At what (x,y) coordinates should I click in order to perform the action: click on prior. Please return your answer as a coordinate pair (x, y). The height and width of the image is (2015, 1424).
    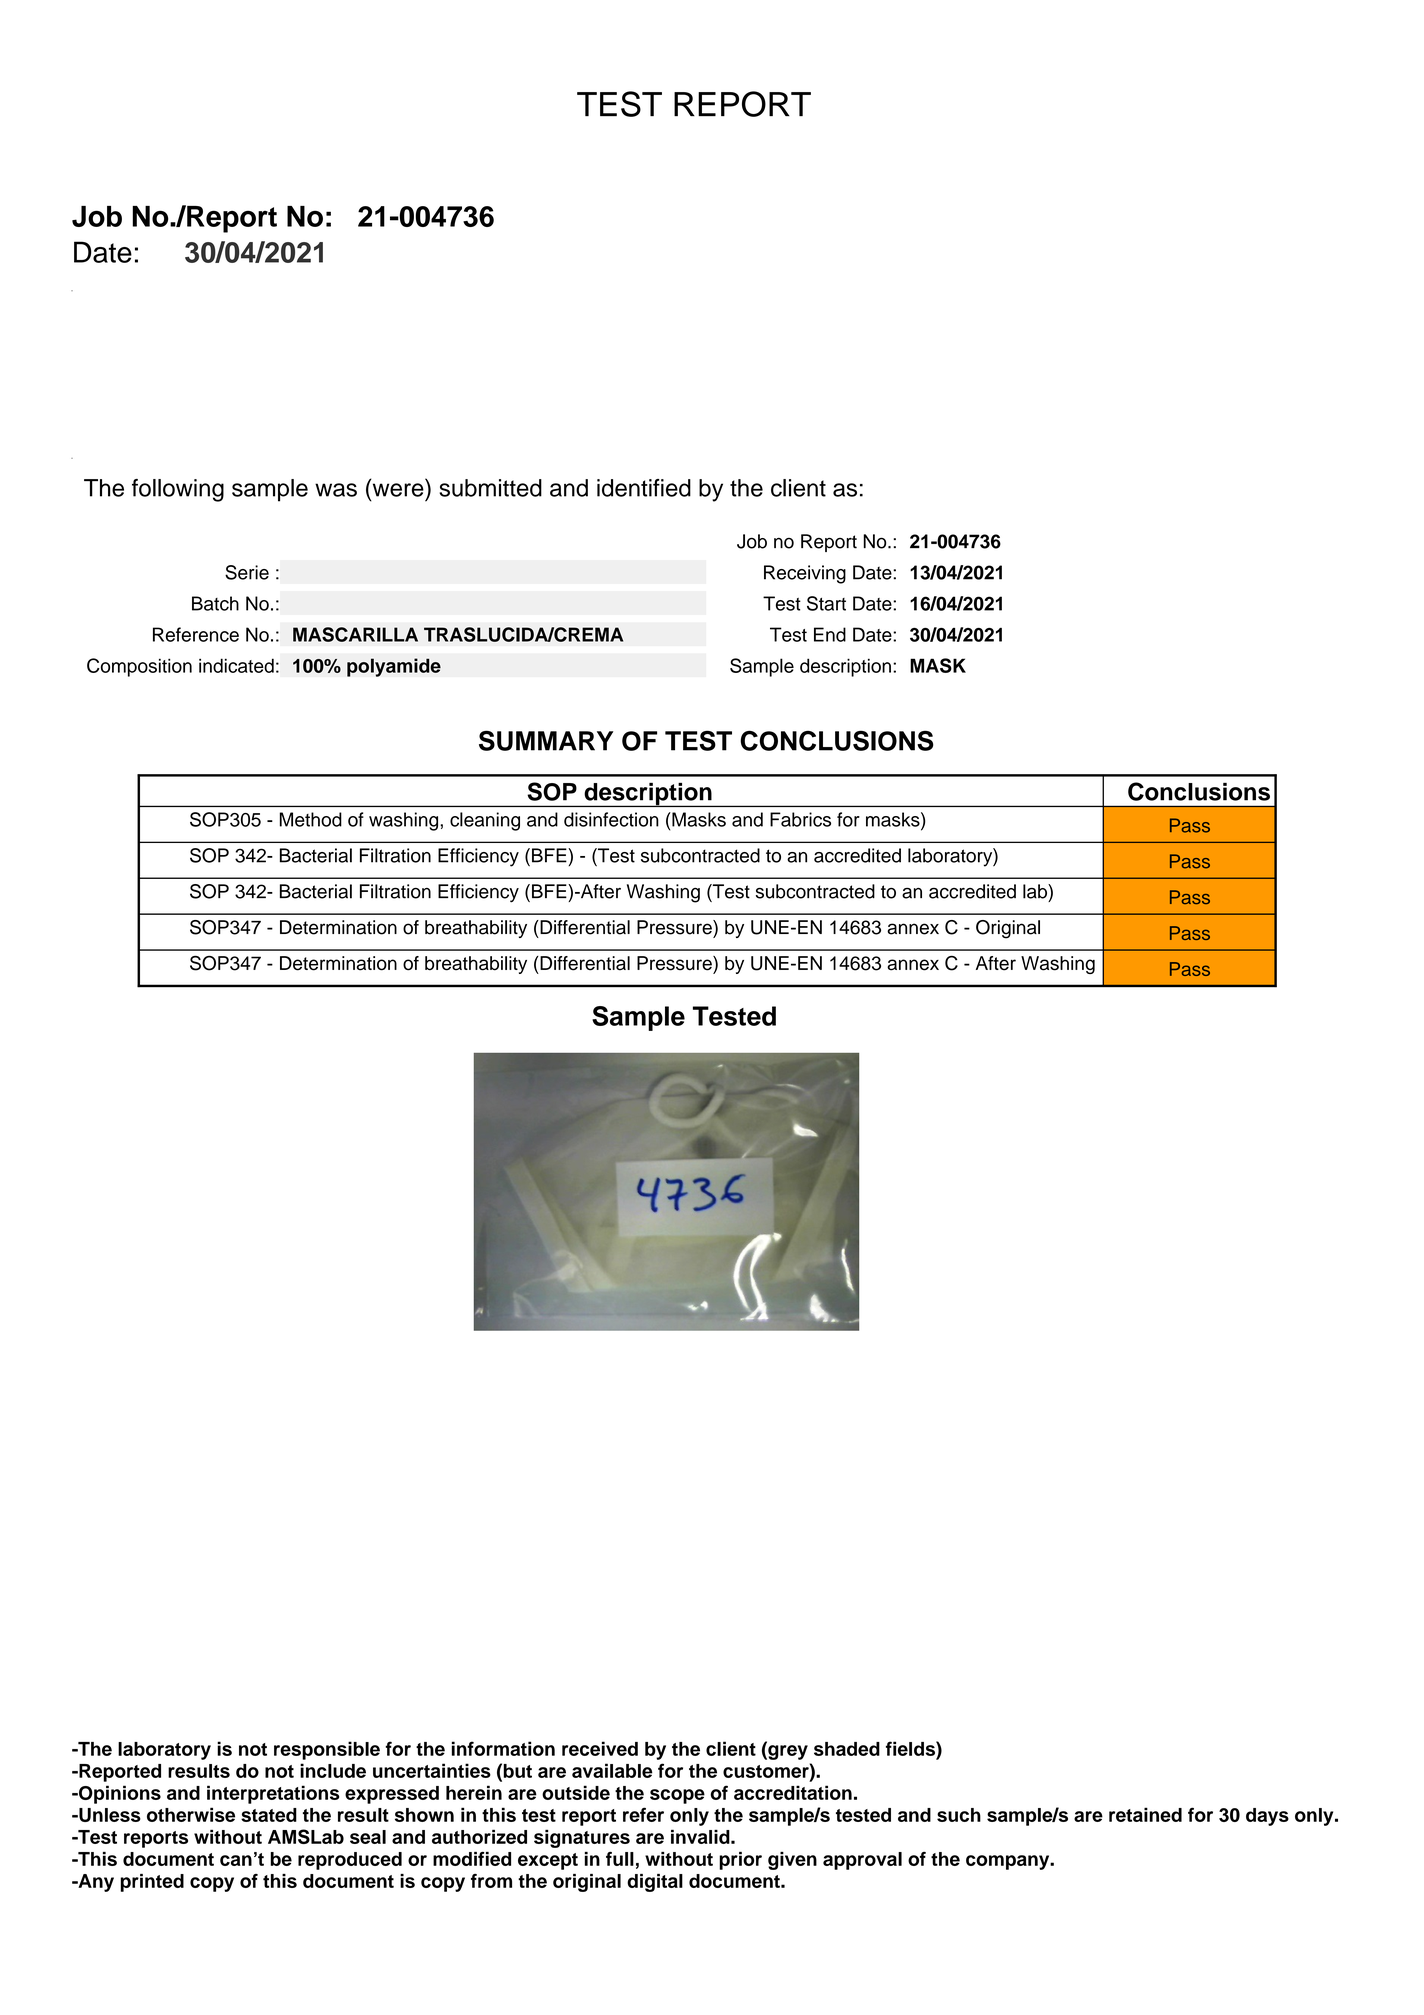
    Looking at the image, I should click on (740, 1861).
